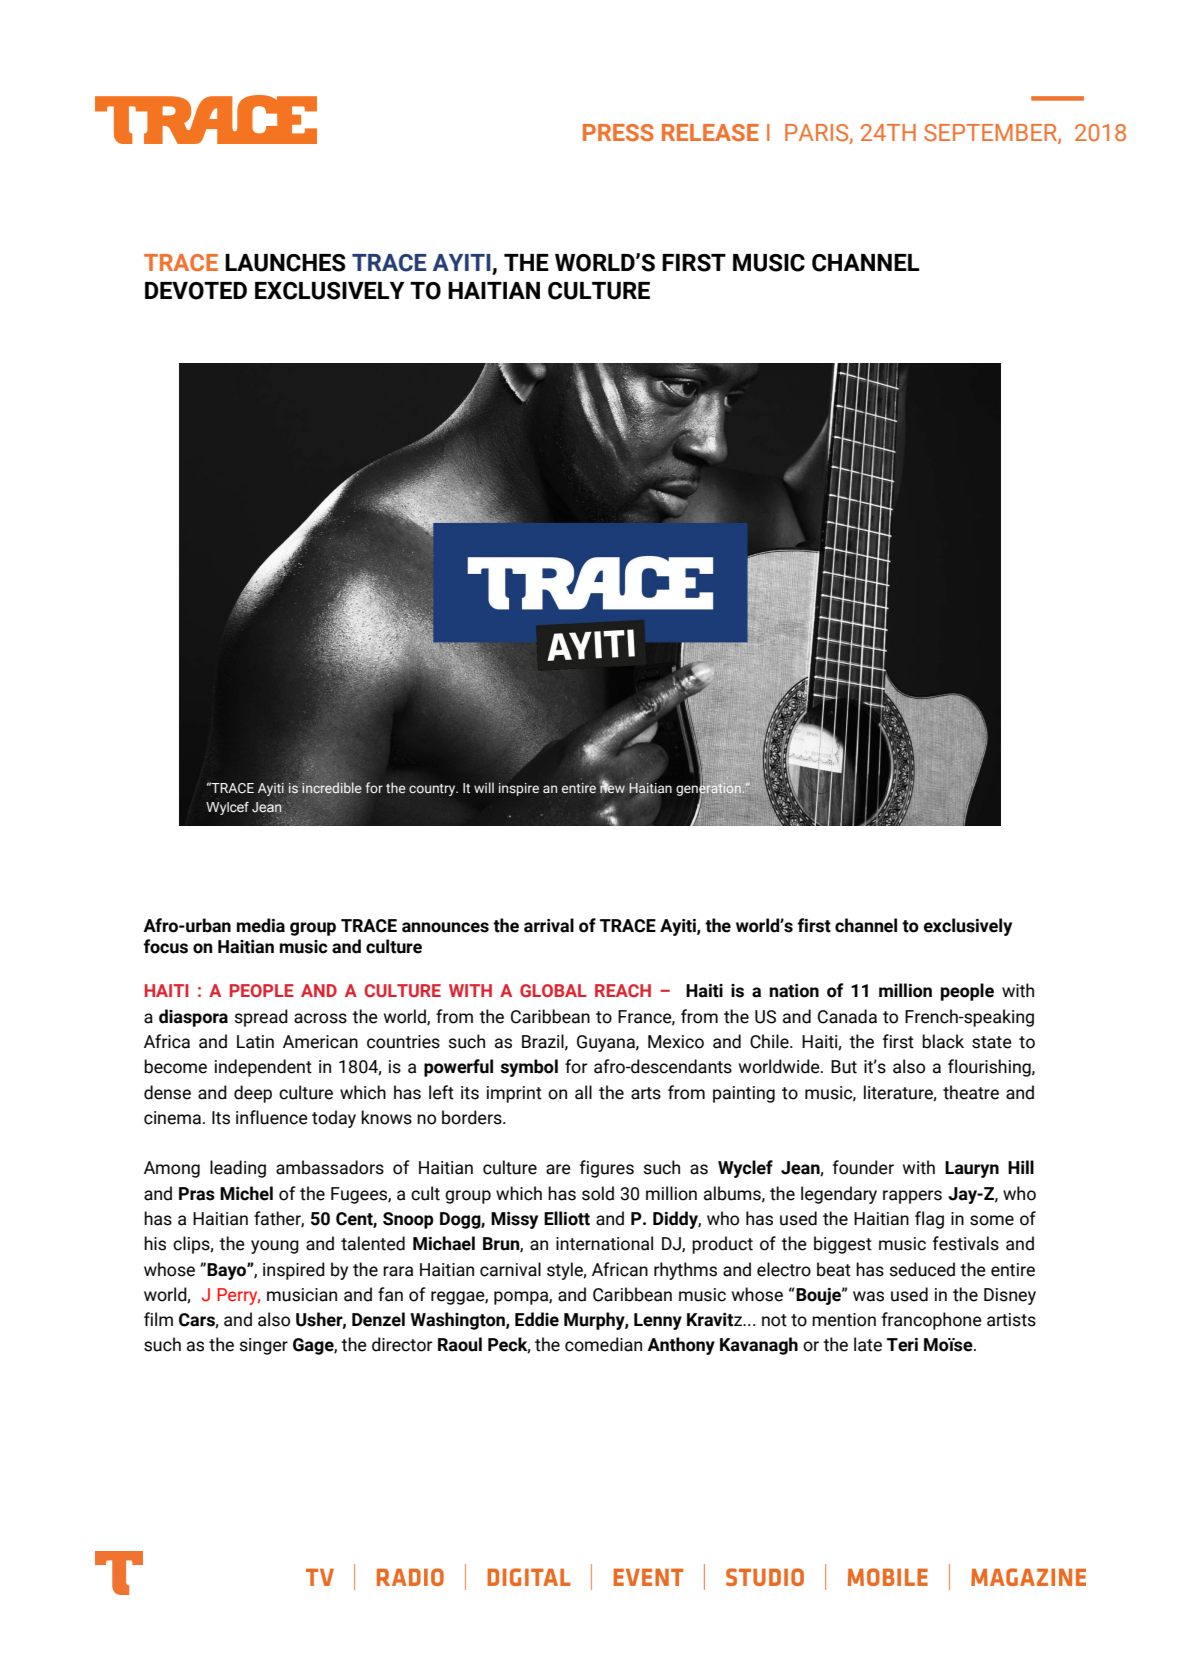 This image has height=1668, width=1180. What do you see at coordinates (537, 1319) in the image?
I see `Eddie` at bounding box center [537, 1319].
